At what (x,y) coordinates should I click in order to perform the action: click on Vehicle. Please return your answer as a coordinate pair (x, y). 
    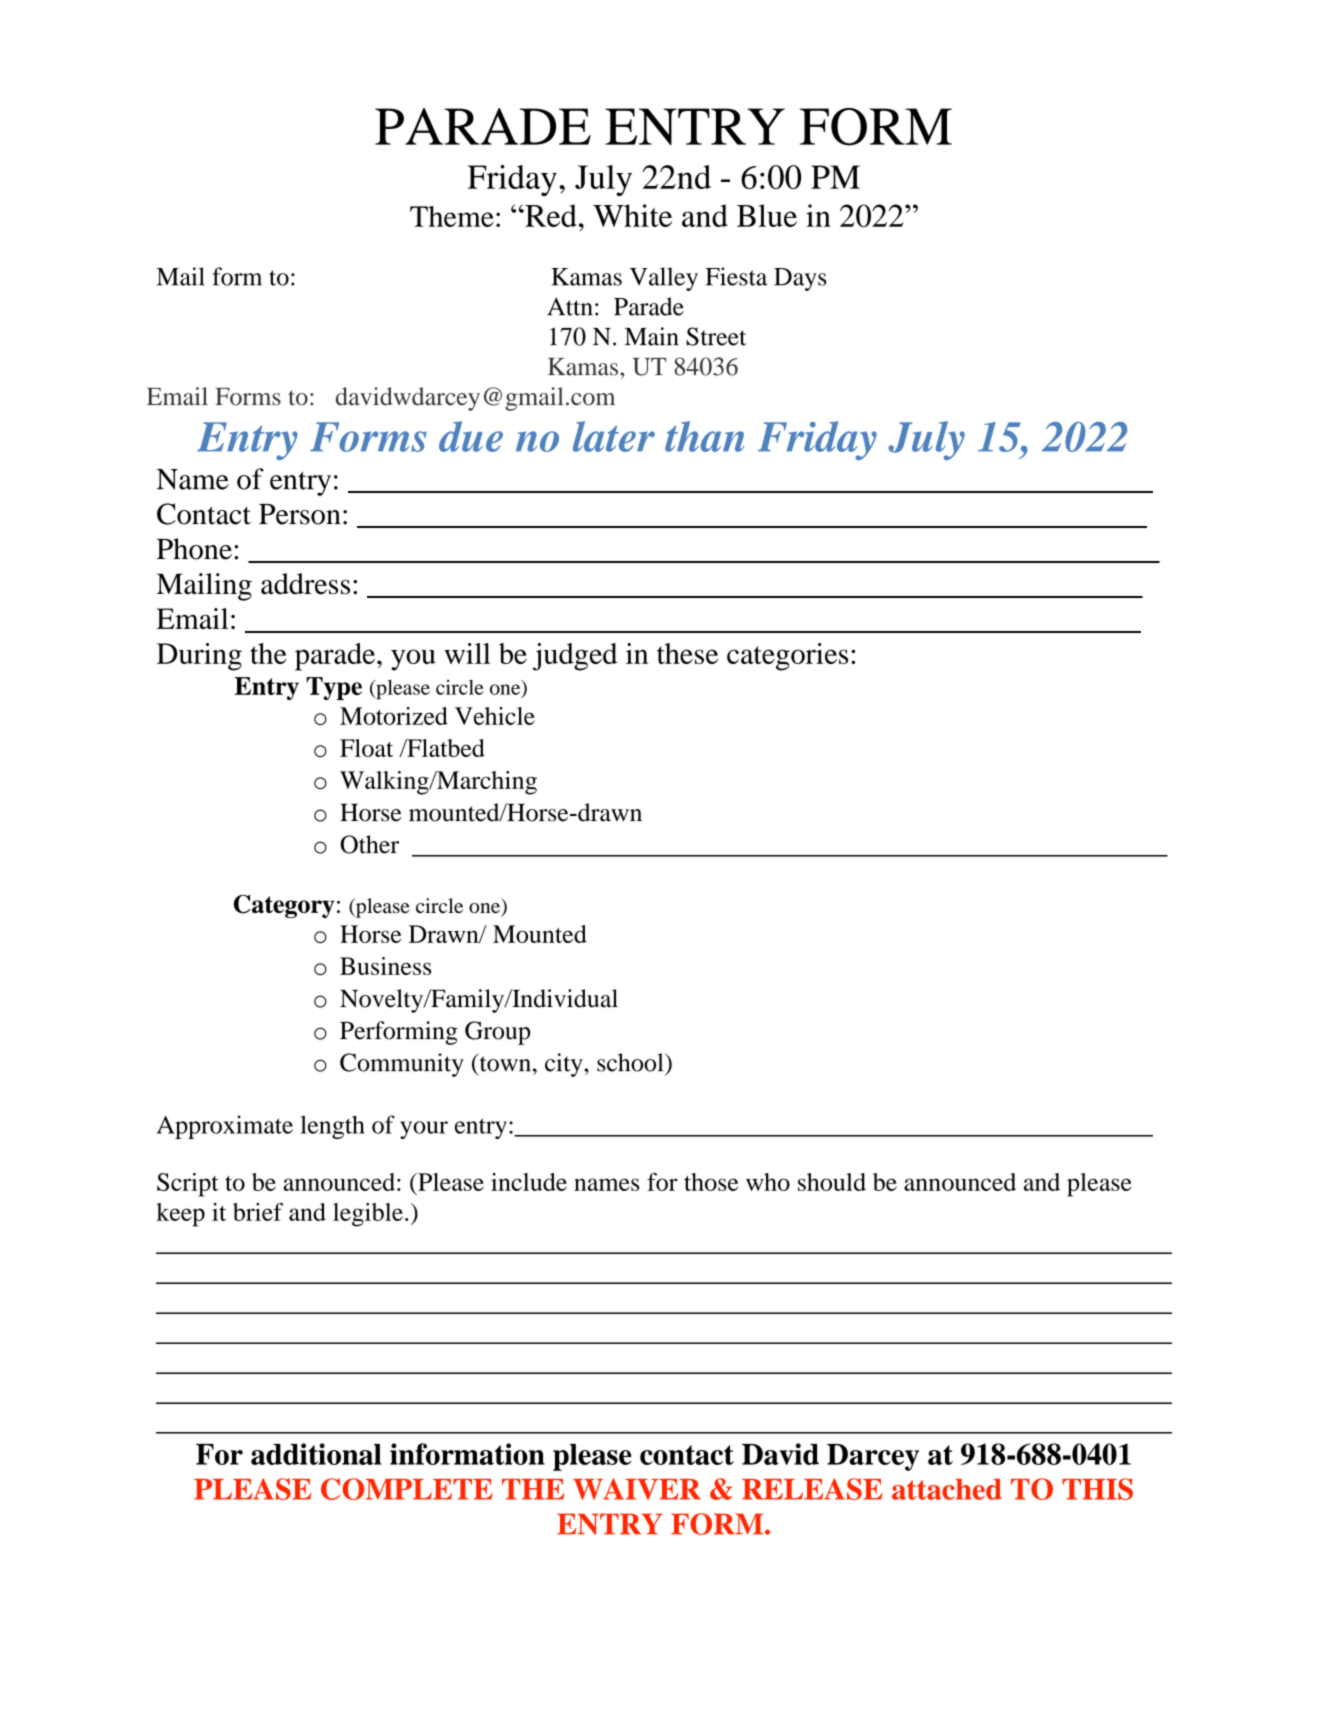
    Looking at the image, I should click on (495, 716).
